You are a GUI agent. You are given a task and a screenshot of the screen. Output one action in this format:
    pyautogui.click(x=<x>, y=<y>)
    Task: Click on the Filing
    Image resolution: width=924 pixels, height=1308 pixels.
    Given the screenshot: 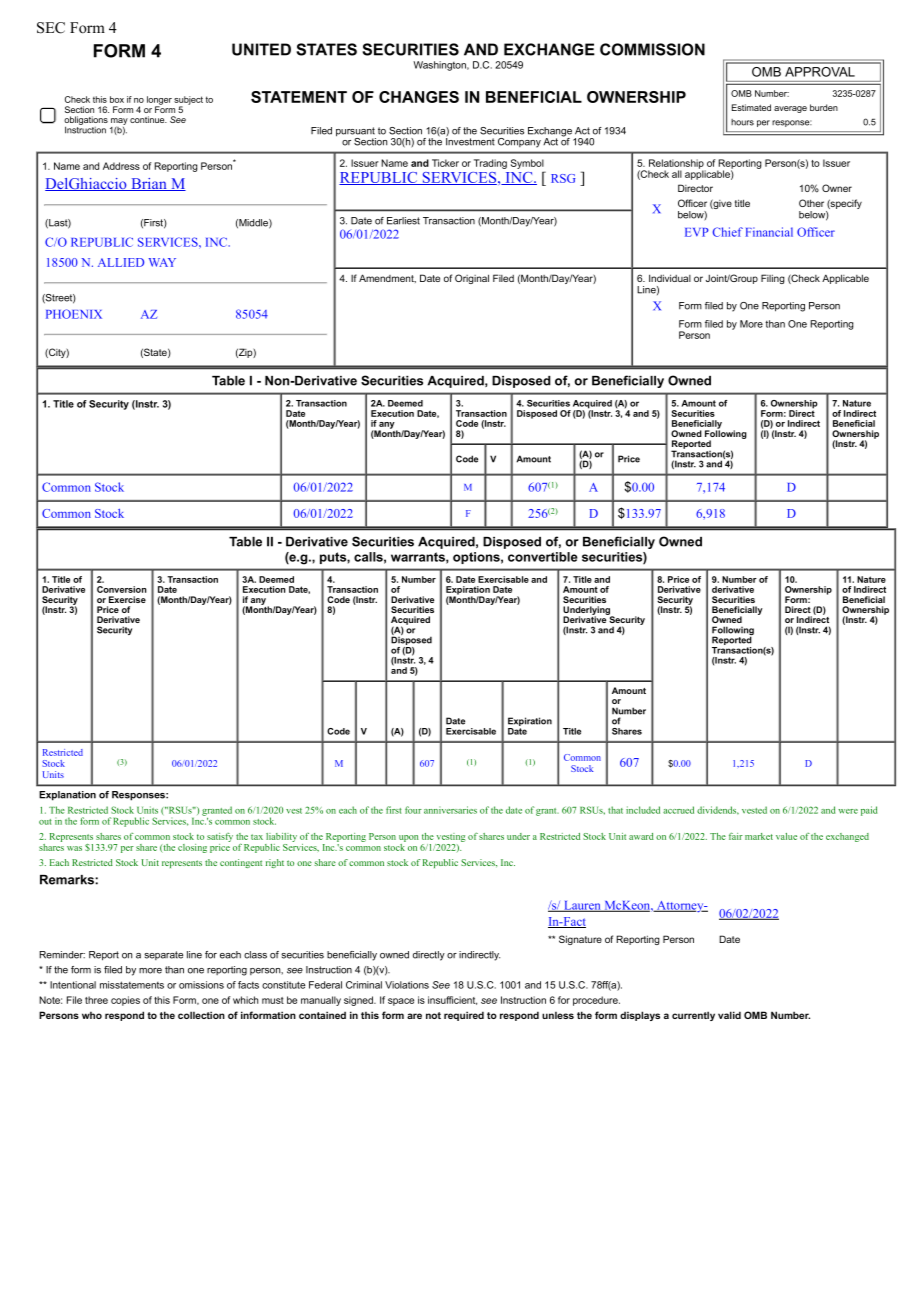 What is the action you would take?
    pyautogui.click(x=773, y=279)
